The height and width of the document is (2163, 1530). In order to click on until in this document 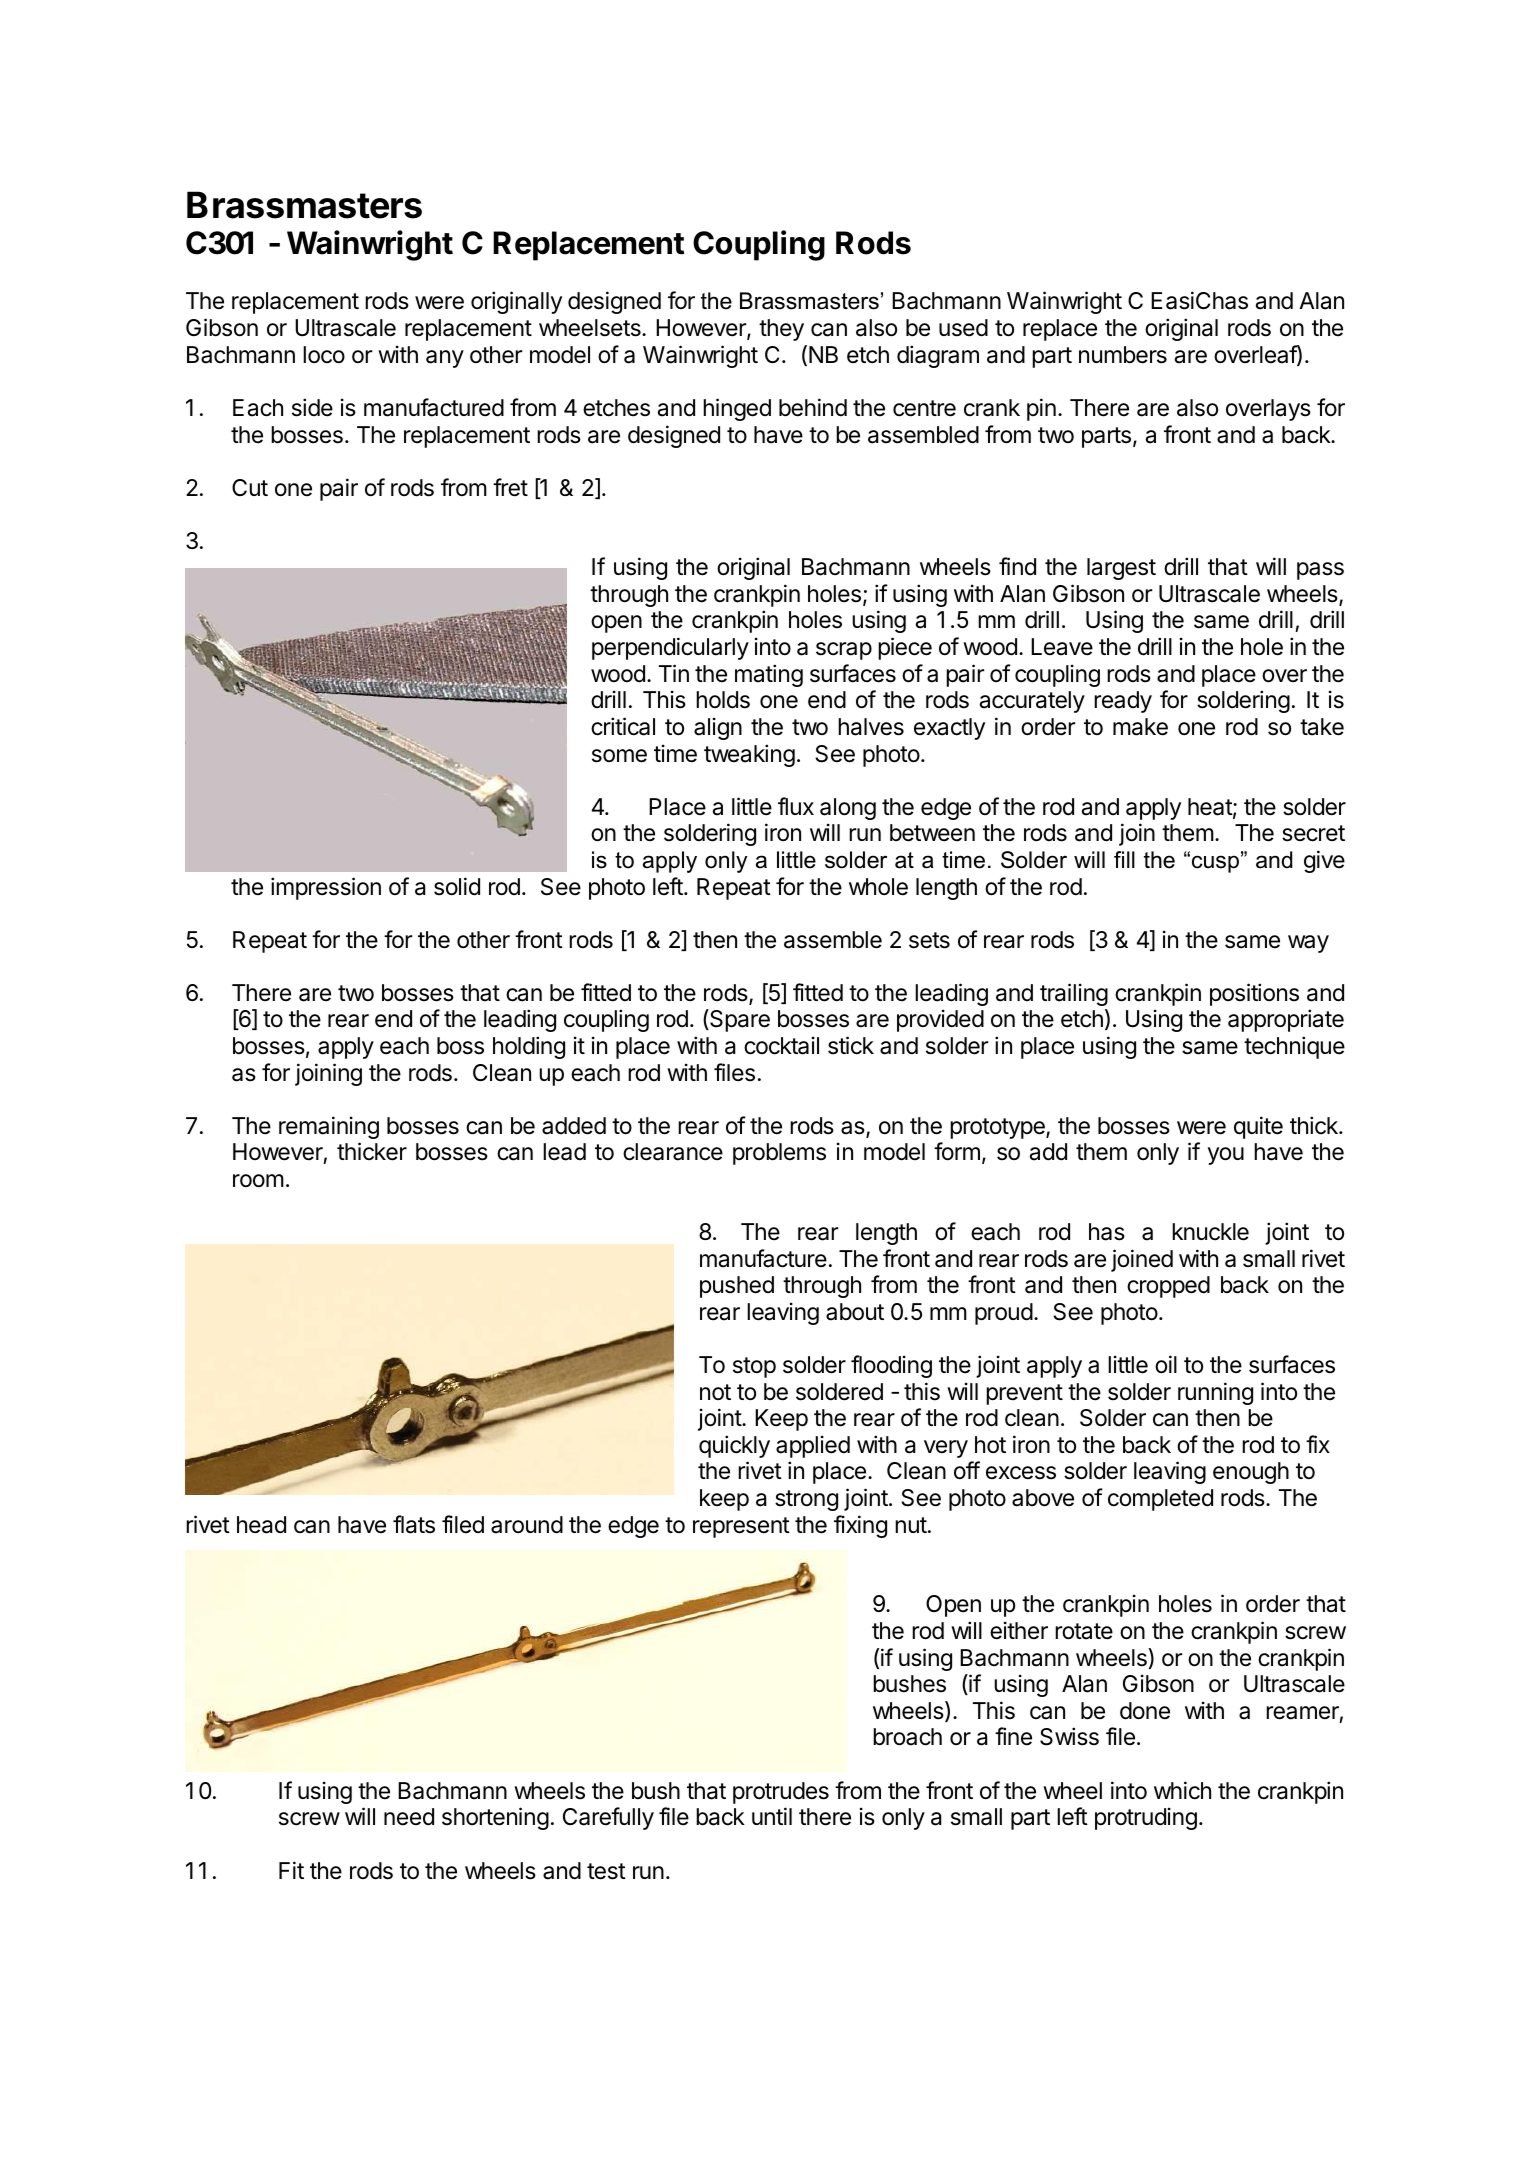, I will do `click(772, 1816)`.
